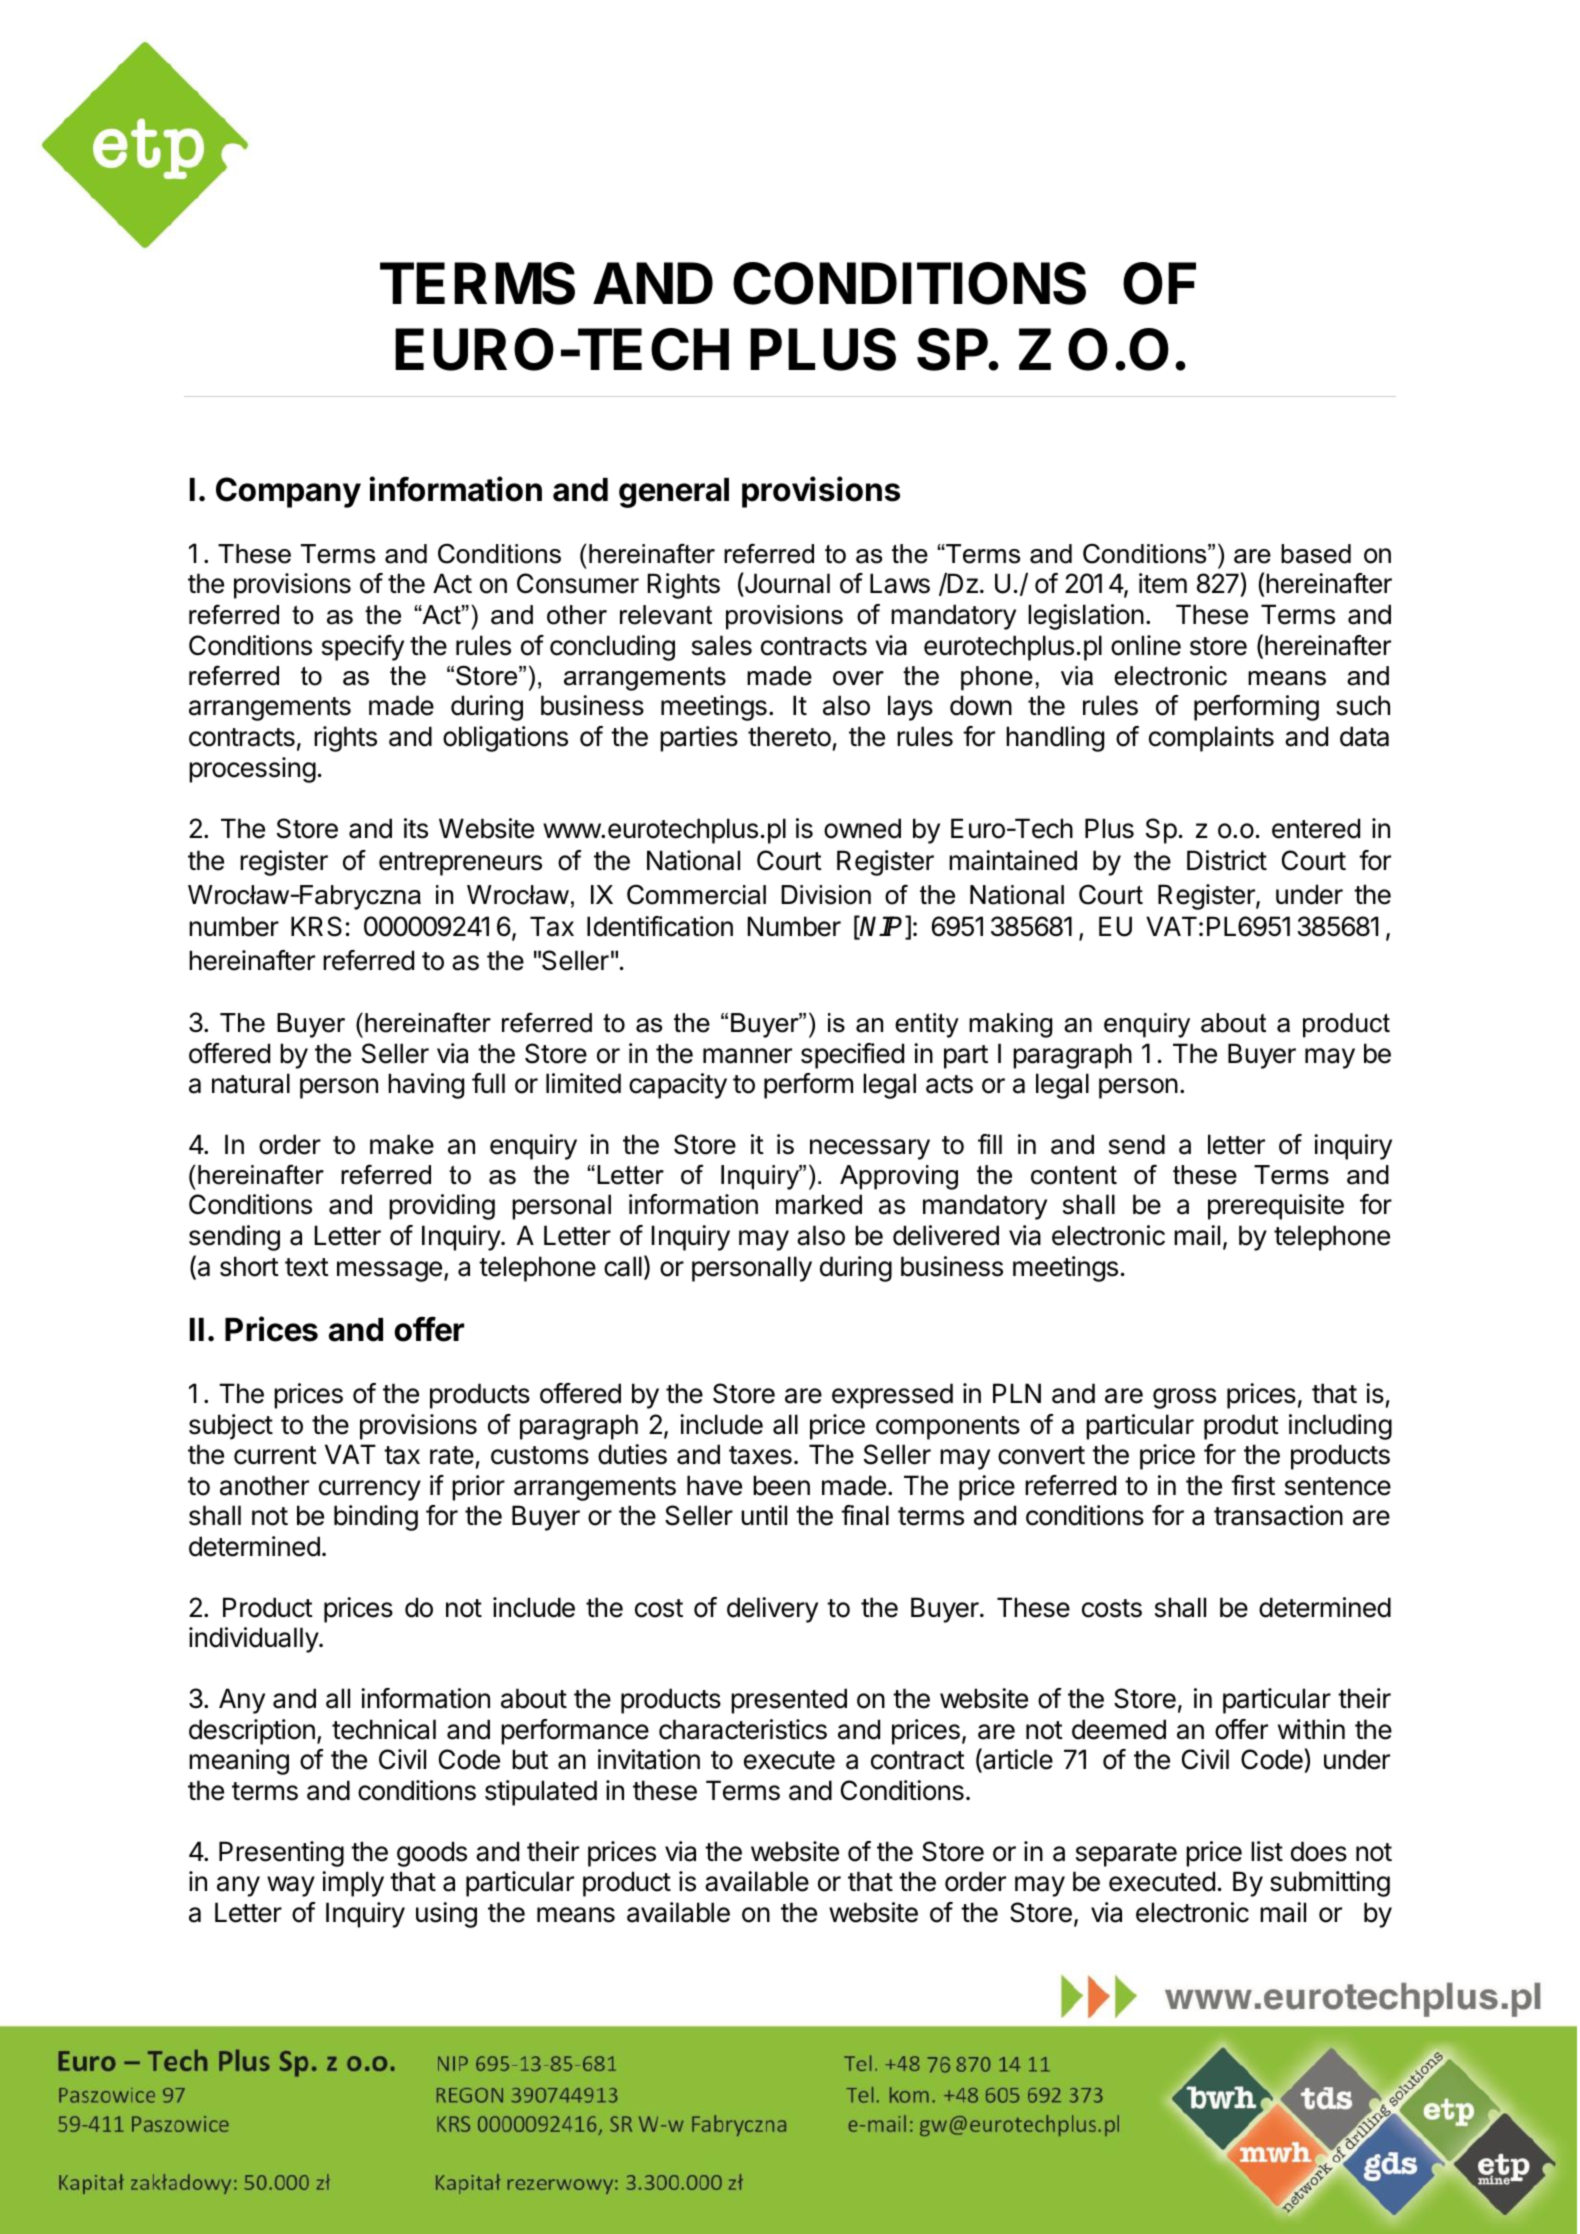 This screenshot has width=1580, height=2234. Describe the element at coordinates (1227, 860) in the screenshot. I see `District` at that location.
